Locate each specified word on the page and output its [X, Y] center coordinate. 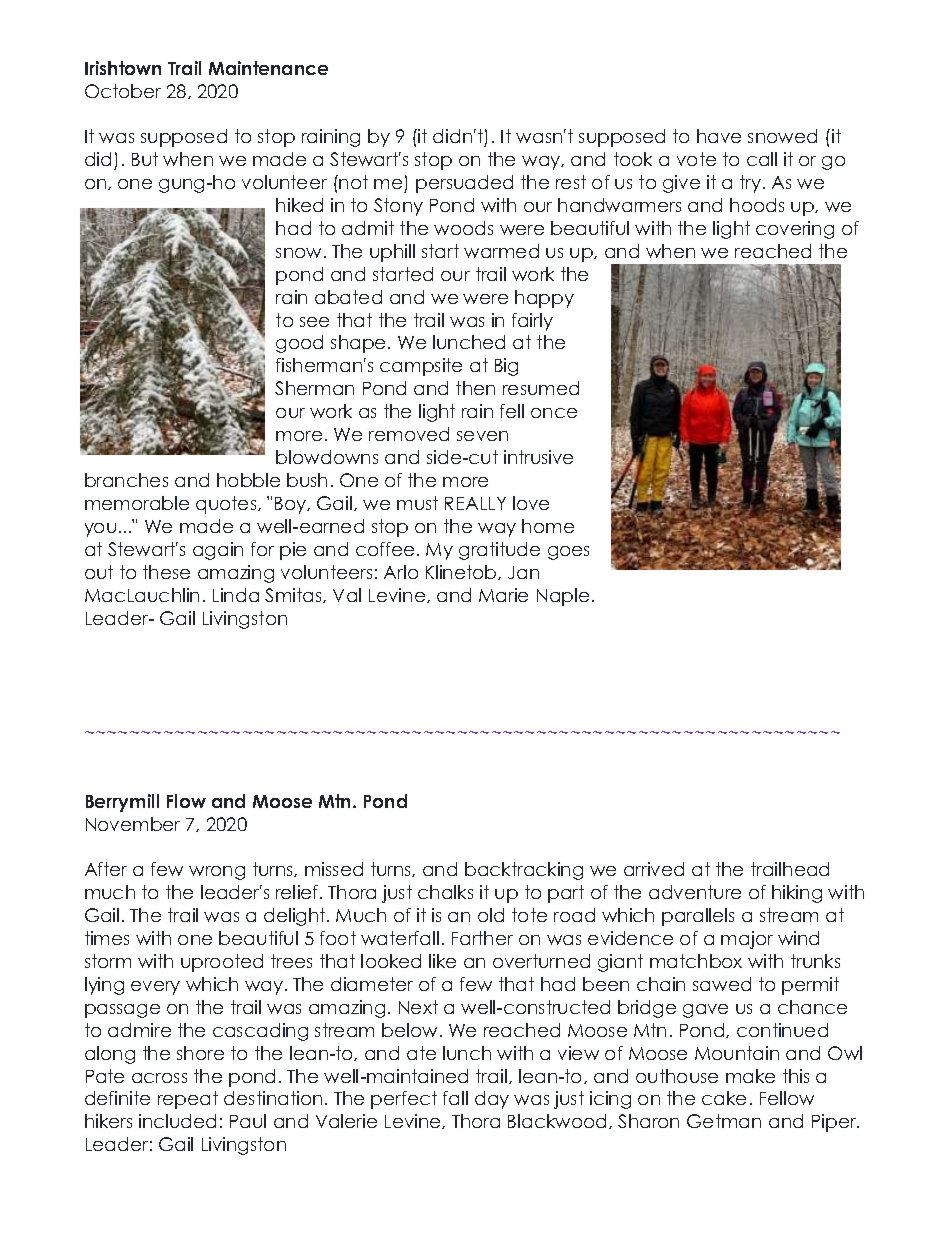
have [719, 136]
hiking [797, 894]
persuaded [464, 184]
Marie [503, 595]
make [750, 1076]
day [492, 1100]
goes [568, 553]
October [123, 91]
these [166, 572]
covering [795, 230]
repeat [188, 1100]
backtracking [524, 871]
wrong [217, 873]
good [299, 344]
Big [506, 367]
